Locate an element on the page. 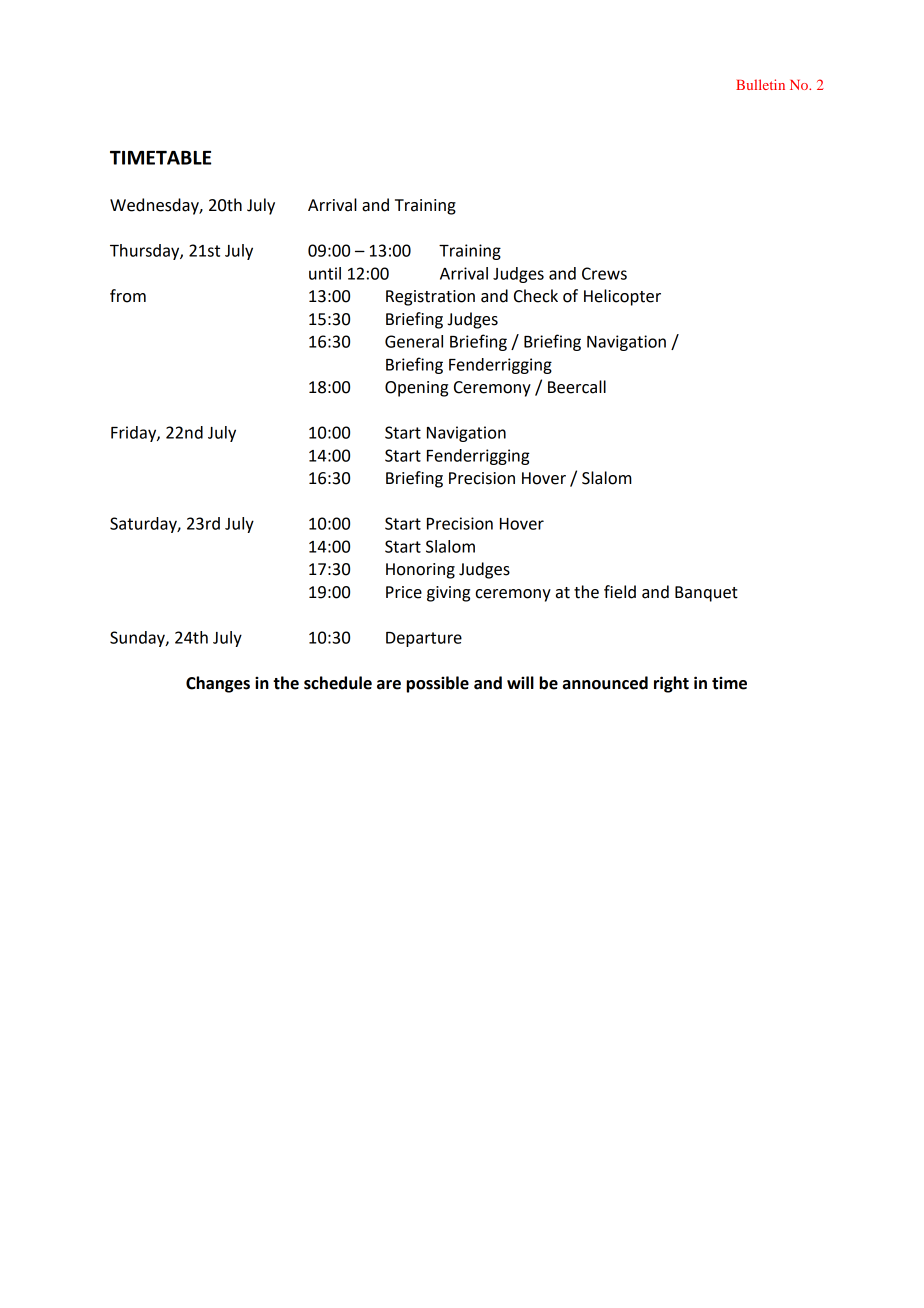  Bulletin is located at coordinates (760, 84).
